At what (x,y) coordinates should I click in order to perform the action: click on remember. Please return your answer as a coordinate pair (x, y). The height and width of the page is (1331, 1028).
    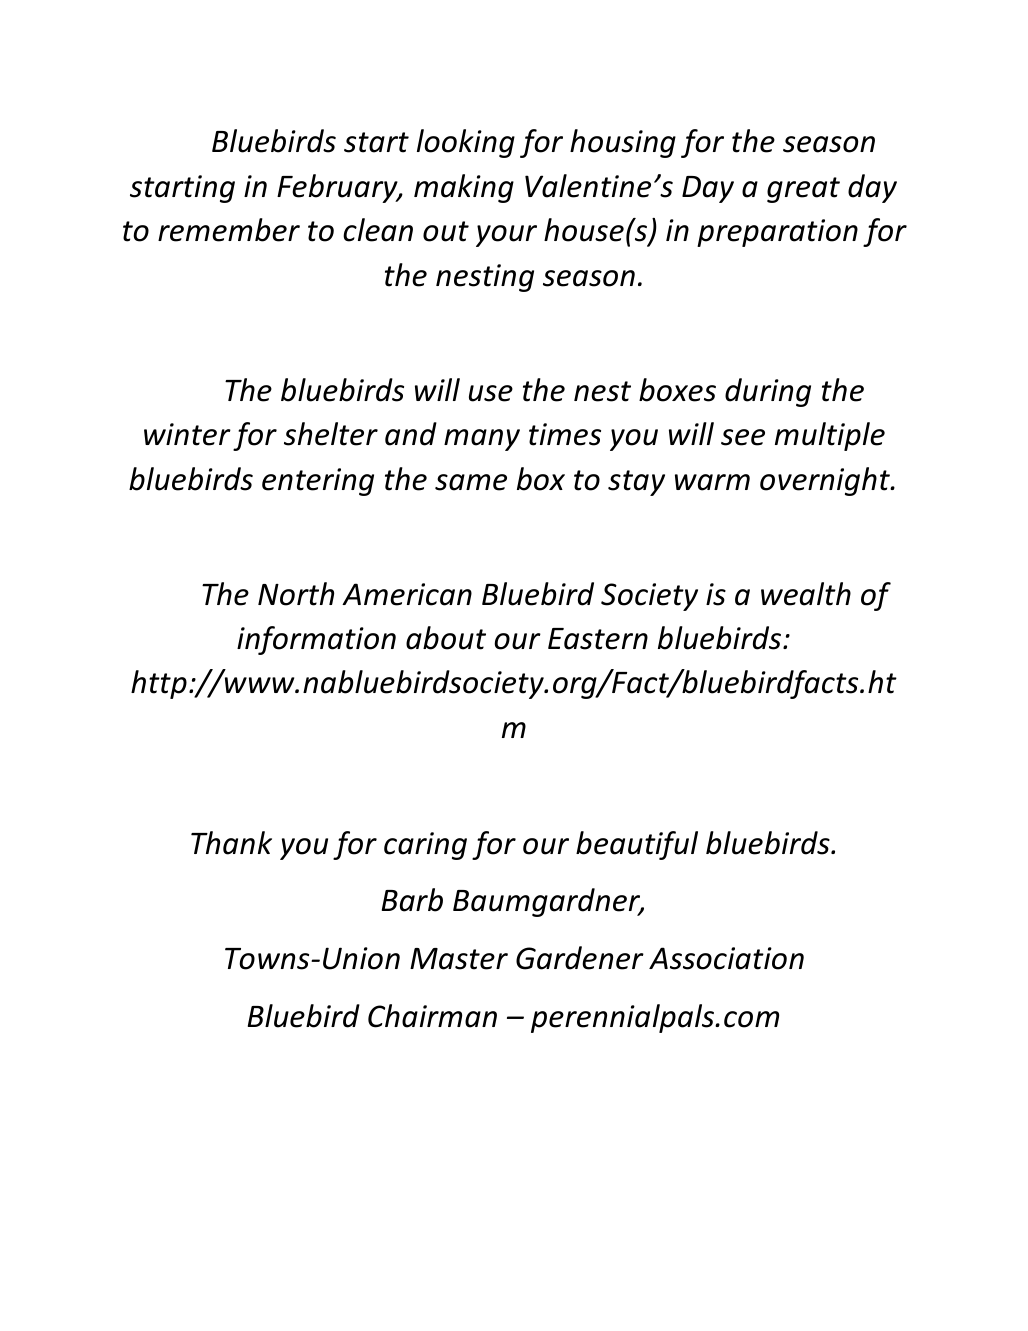
    Looking at the image, I should click on (229, 230).
